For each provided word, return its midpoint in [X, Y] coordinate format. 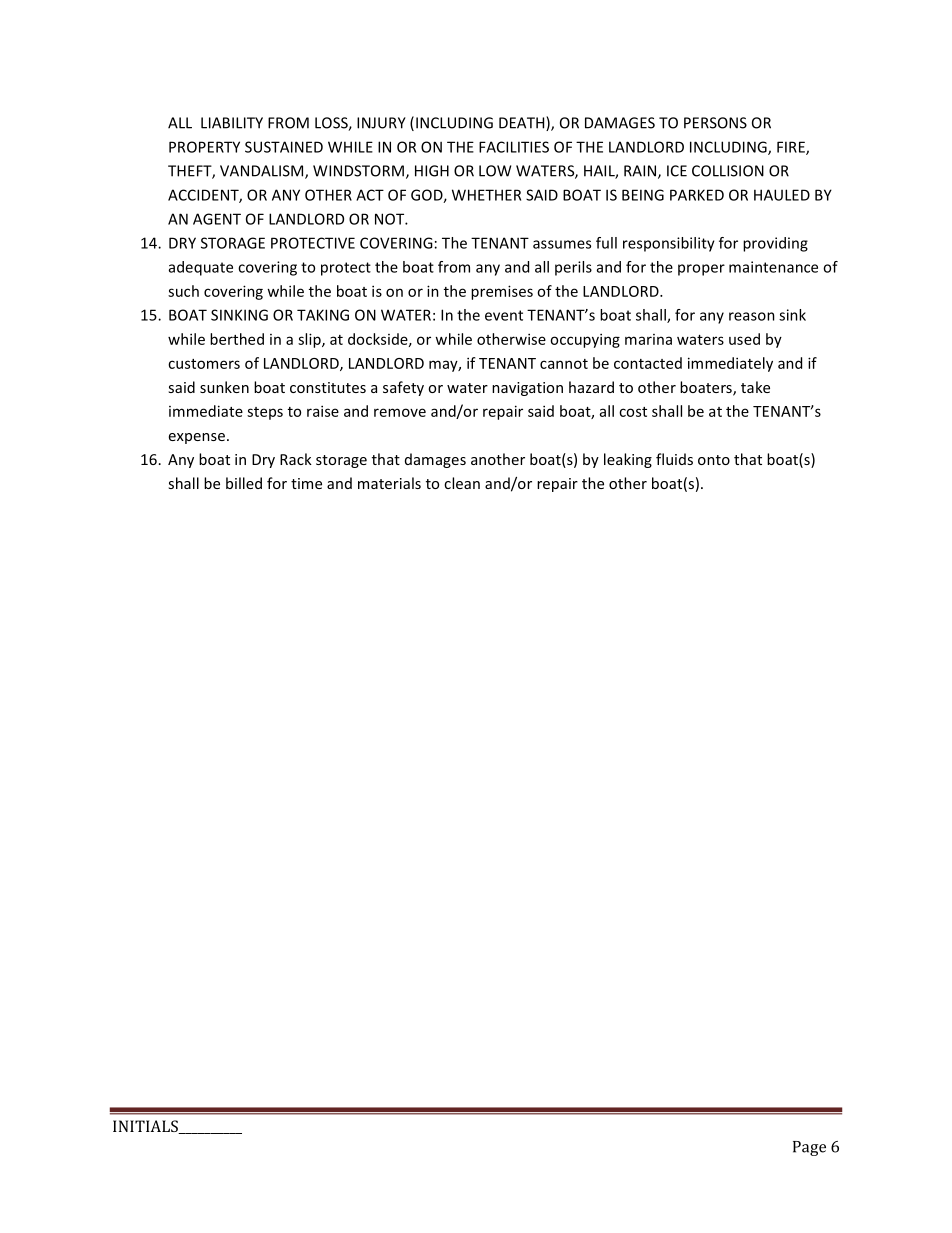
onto [714, 460]
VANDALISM [263, 172]
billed [244, 483]
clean [462, 483]
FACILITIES [514, 147]
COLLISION [728, 171]
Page [809, 1148]
